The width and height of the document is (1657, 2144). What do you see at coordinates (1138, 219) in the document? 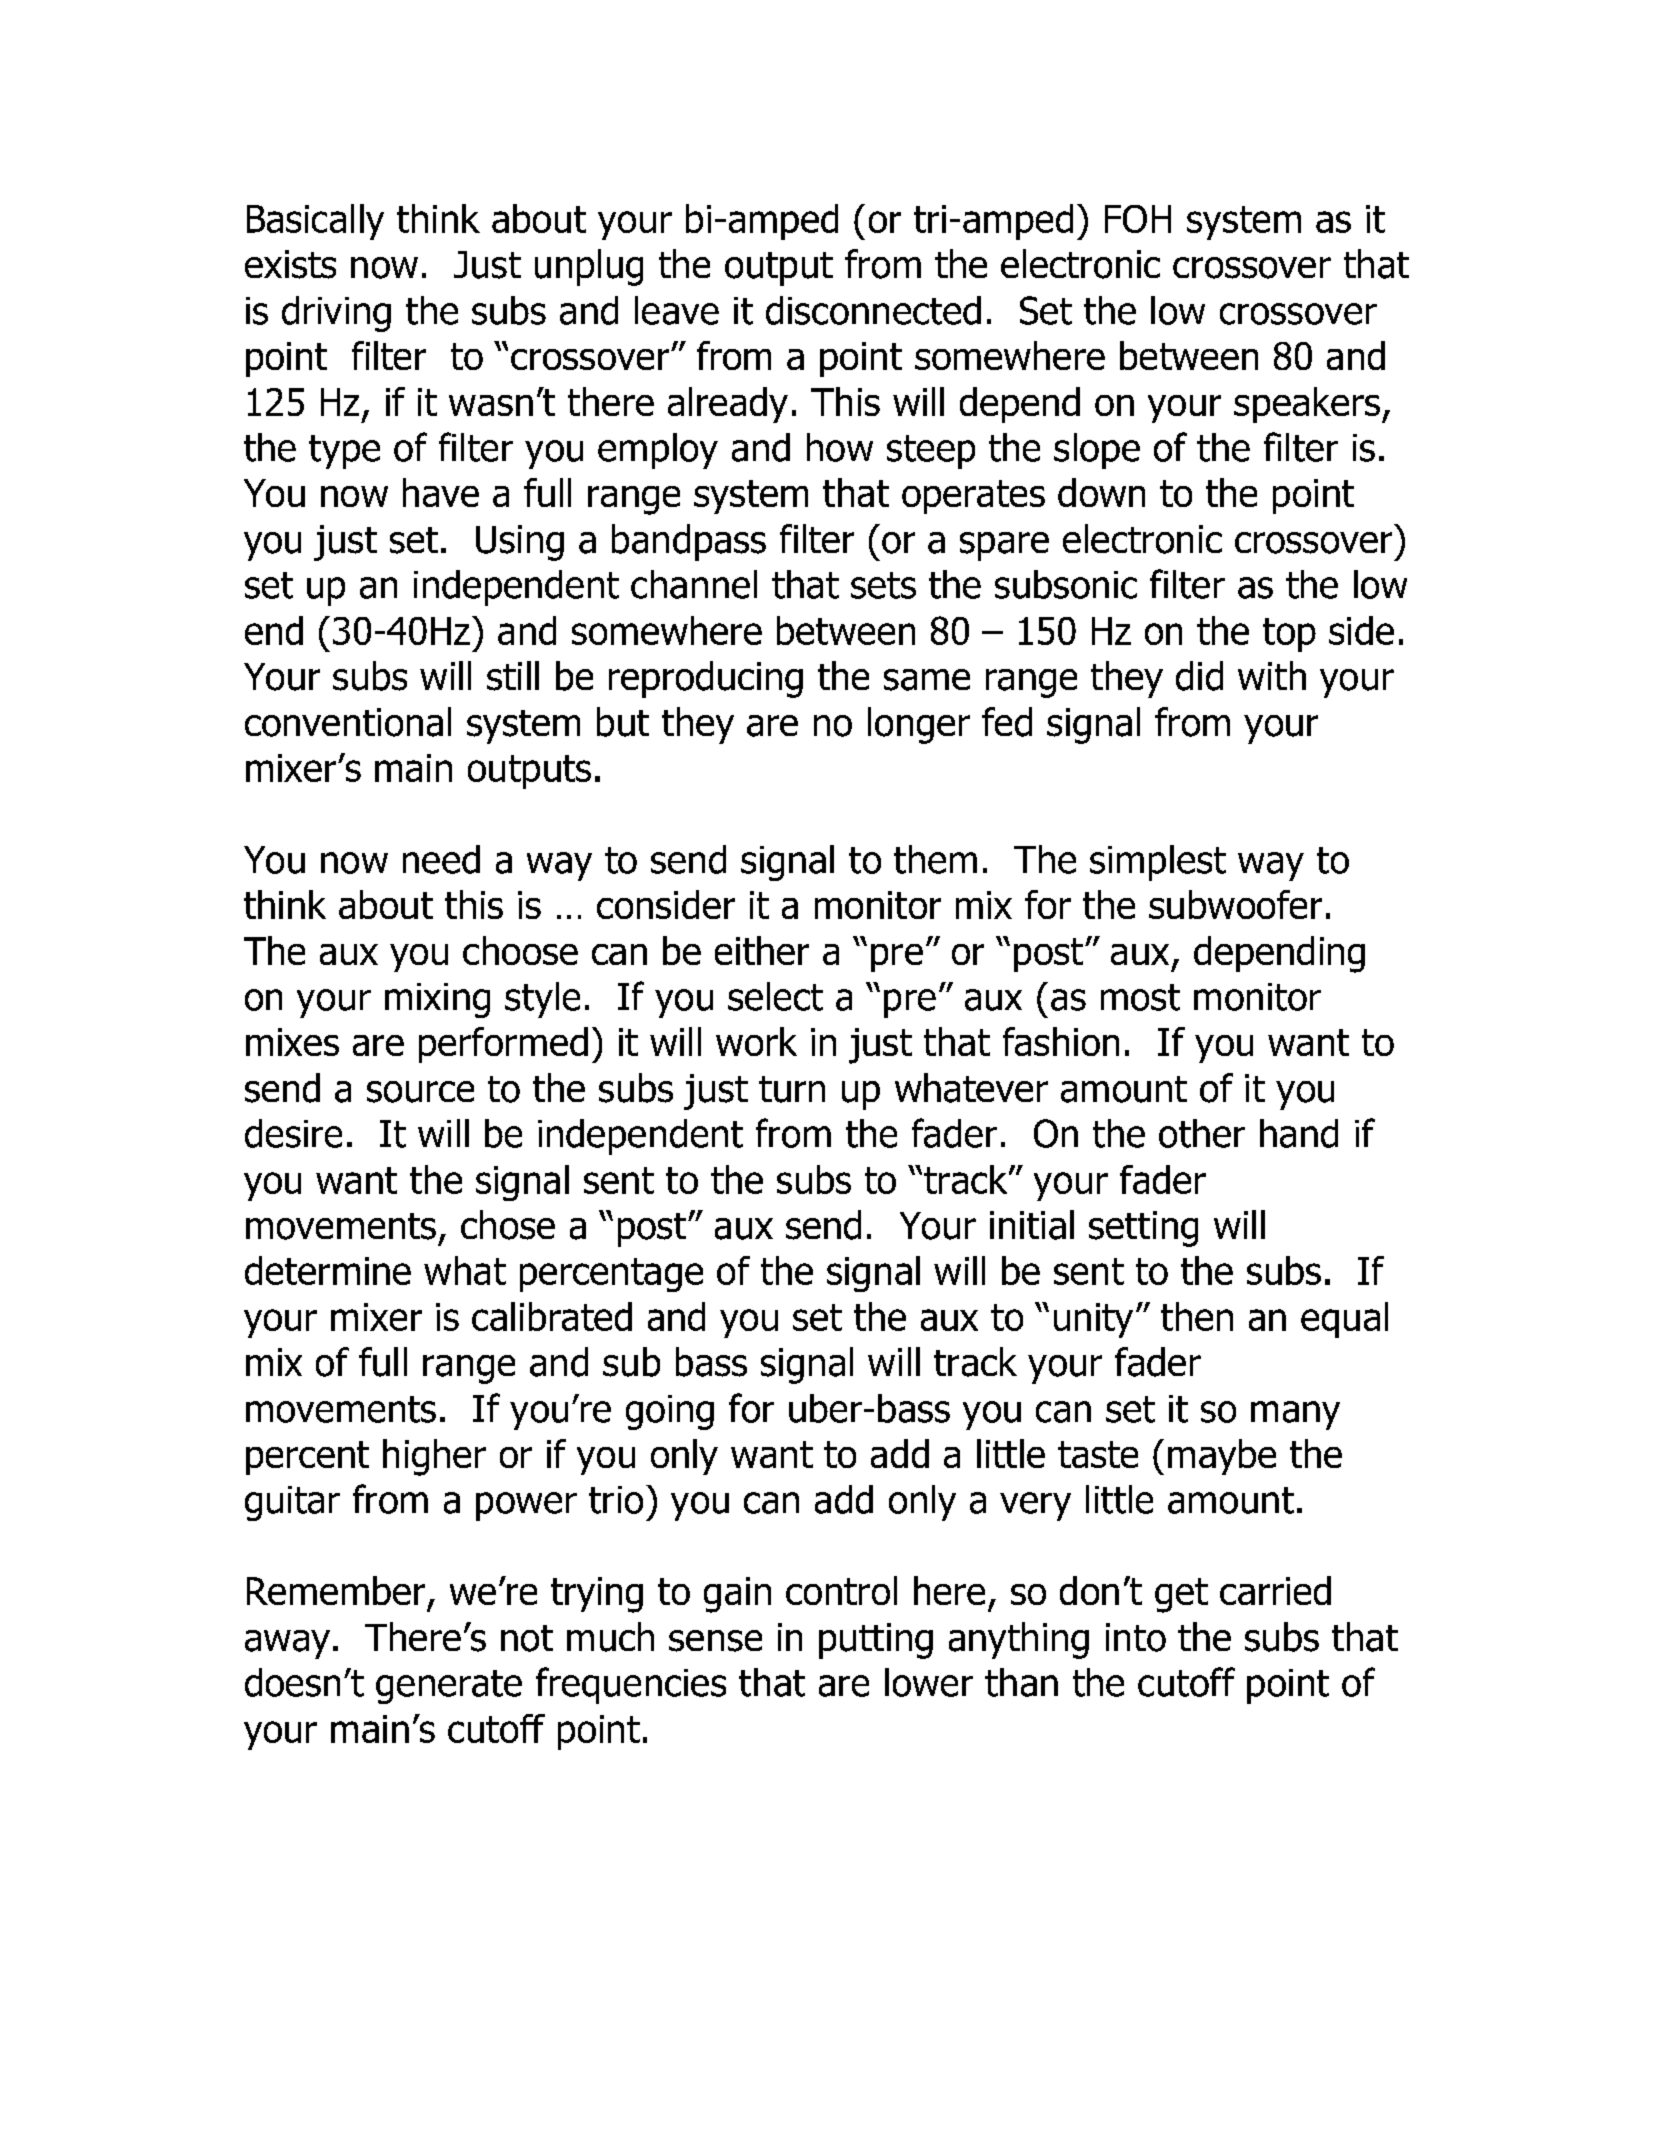
I see `FOH` at bounding box center [1138, 219].
